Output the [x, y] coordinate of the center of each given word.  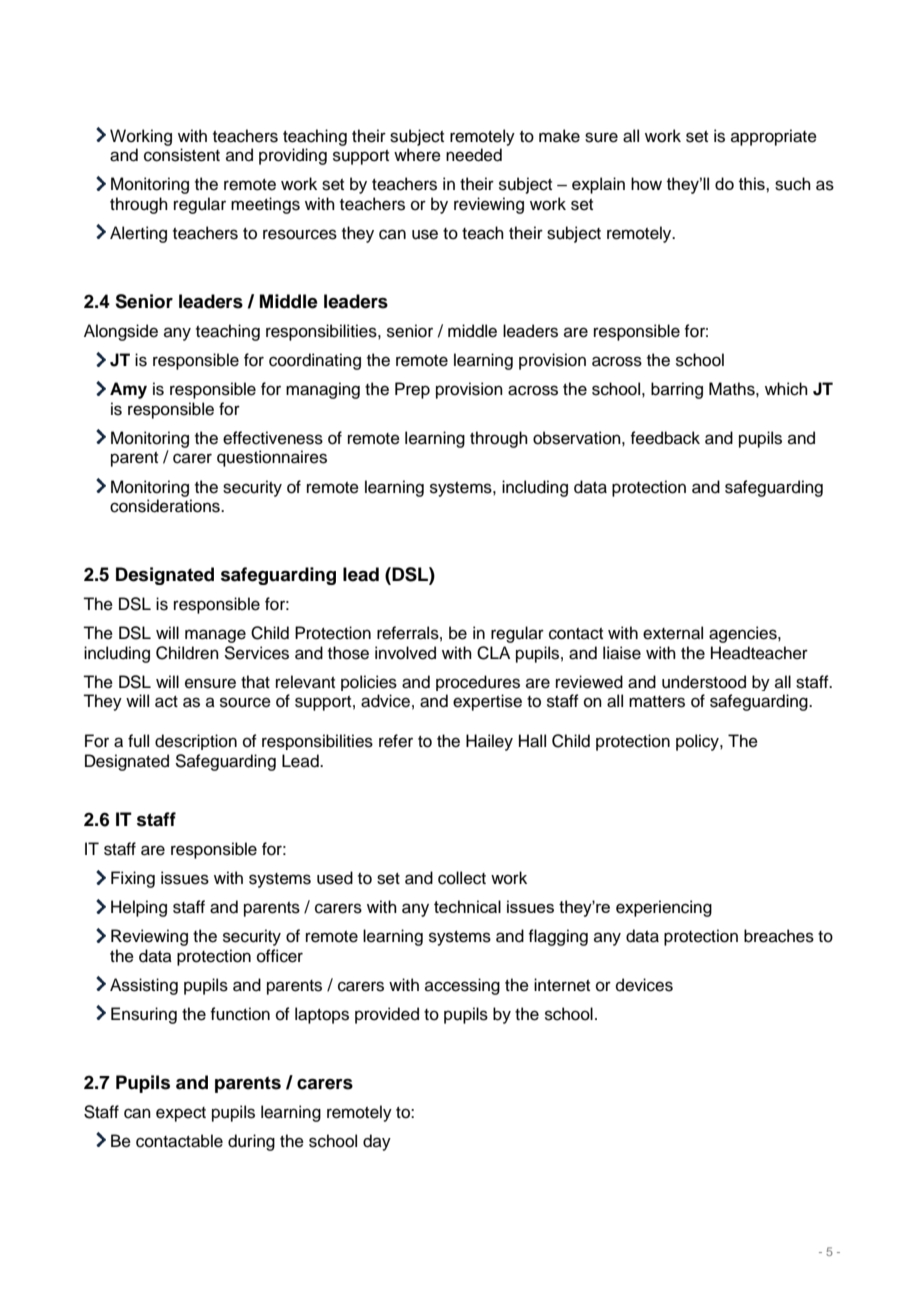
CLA [493, 653]
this [753, 183]
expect [181, 1114]
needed [474, 155]
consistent [182, 155]
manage [215, 636]
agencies [744, 634]
